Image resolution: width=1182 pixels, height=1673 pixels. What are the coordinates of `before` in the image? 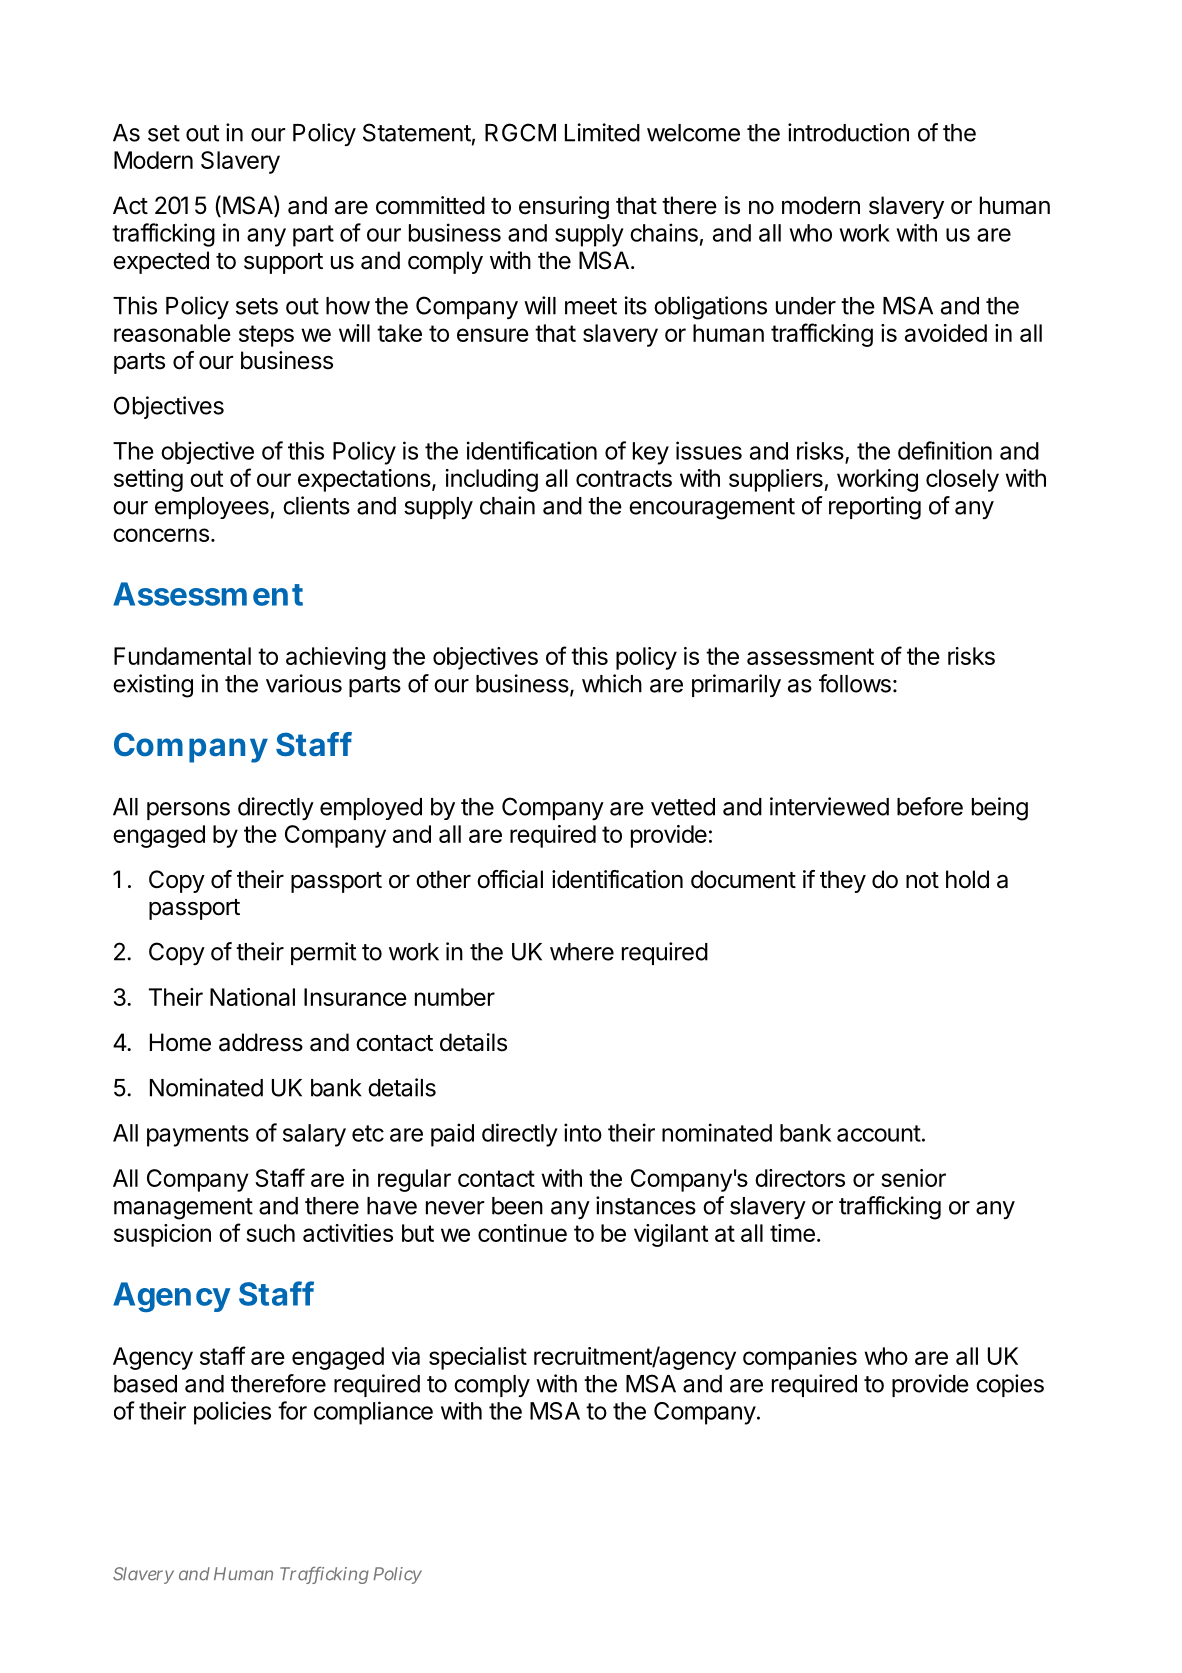 It's located at (930, 806).
